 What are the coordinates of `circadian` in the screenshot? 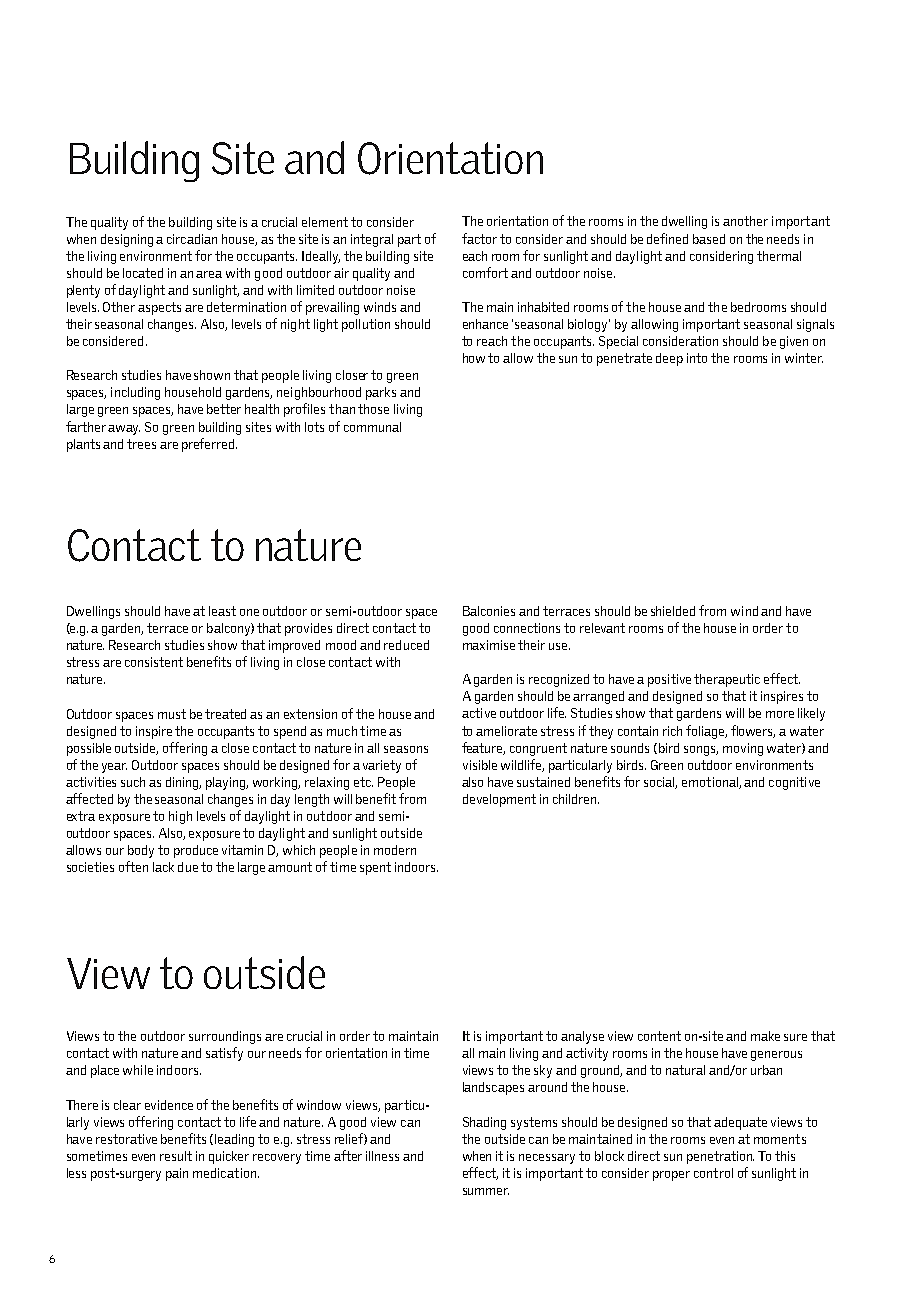 It's located at (192, 239).
